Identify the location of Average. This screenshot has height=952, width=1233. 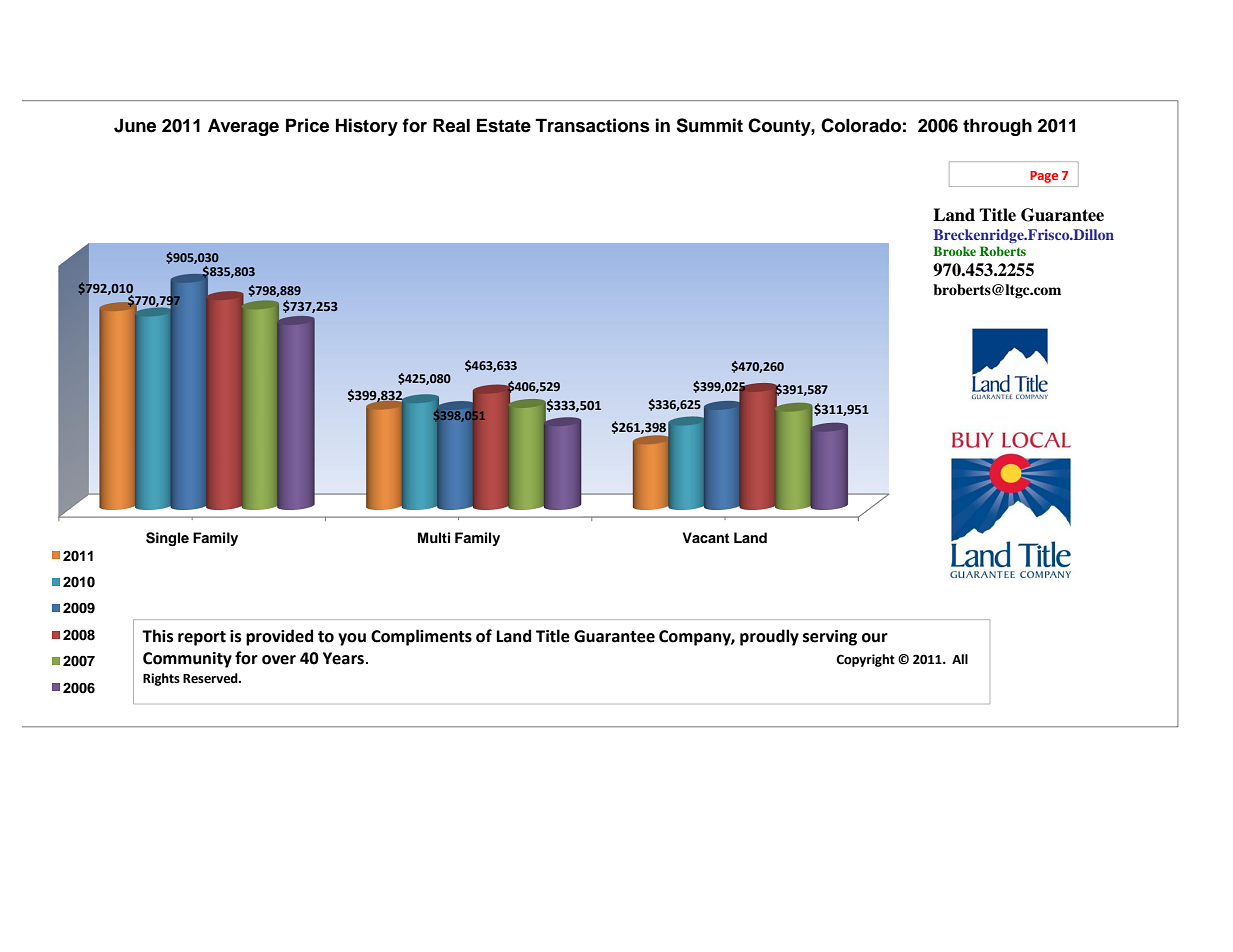
(243, 127).
